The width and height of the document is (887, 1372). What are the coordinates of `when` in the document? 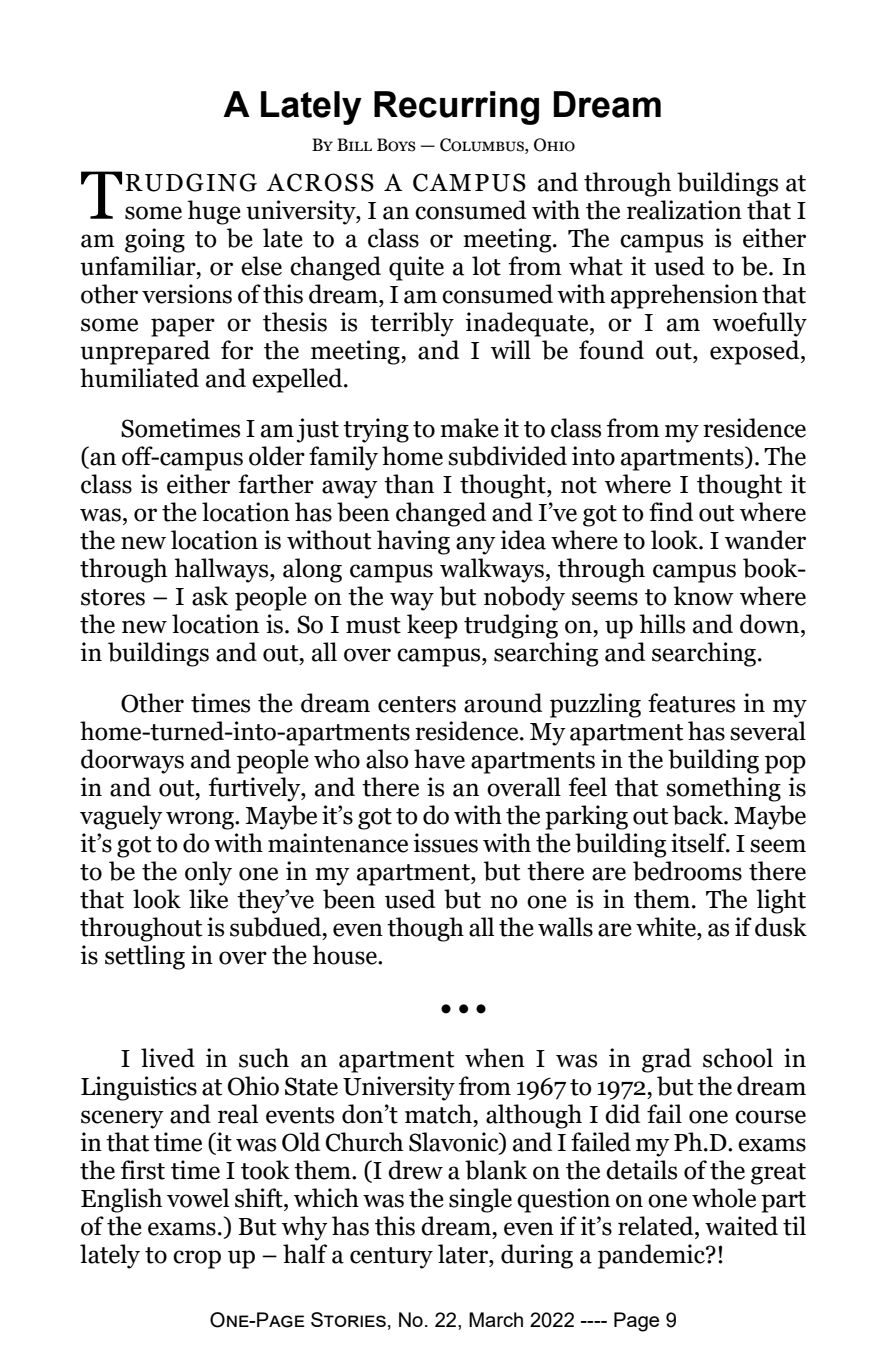 It's located at (495, 1058).
